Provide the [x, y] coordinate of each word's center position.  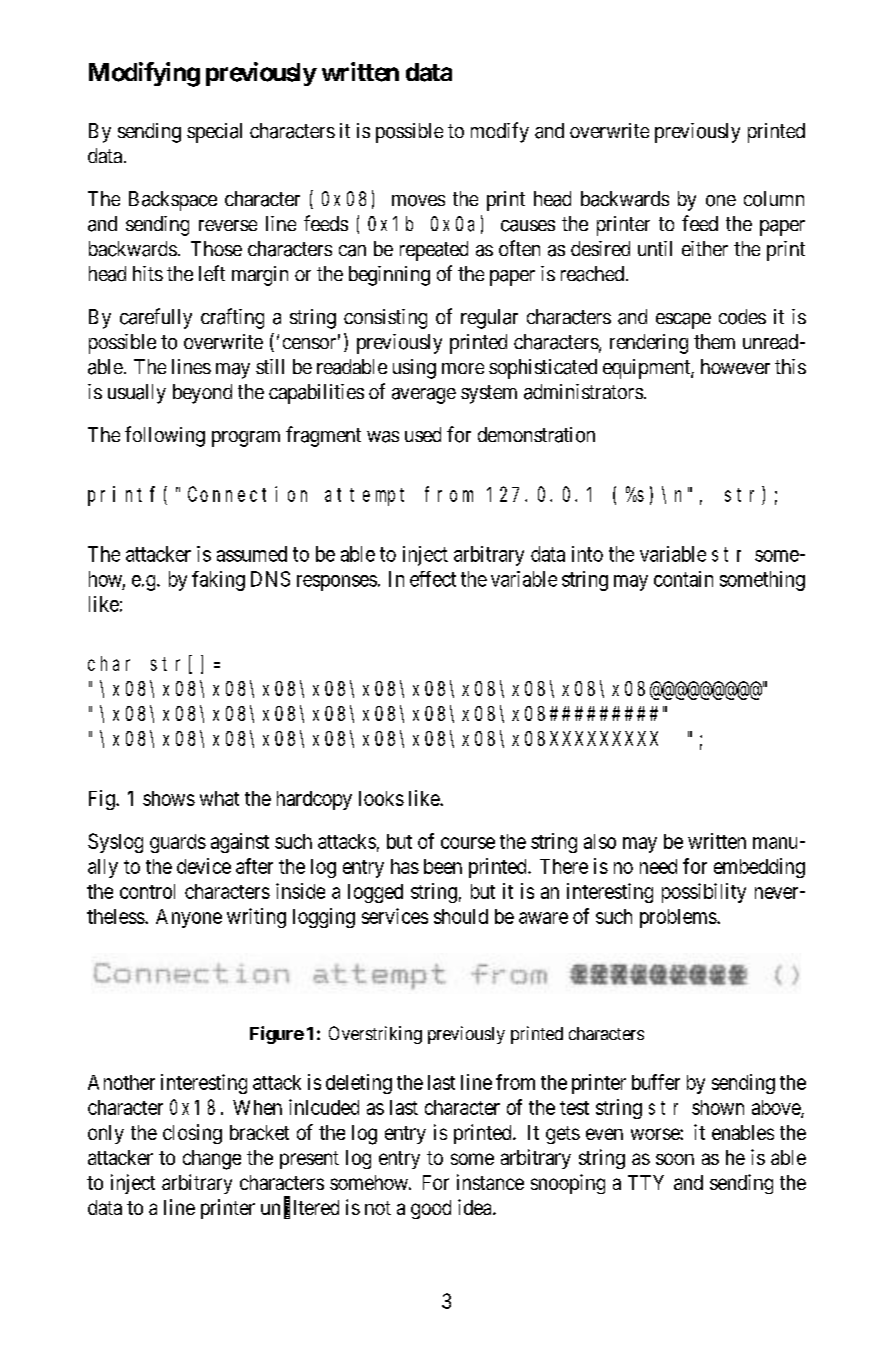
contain [683, 579]
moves [418, 201]
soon [675, 1159]
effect [433, 579]
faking [218, 581]
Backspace [173, 201]
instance [490, 1182]
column [774, 199]
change [212, 1160]
